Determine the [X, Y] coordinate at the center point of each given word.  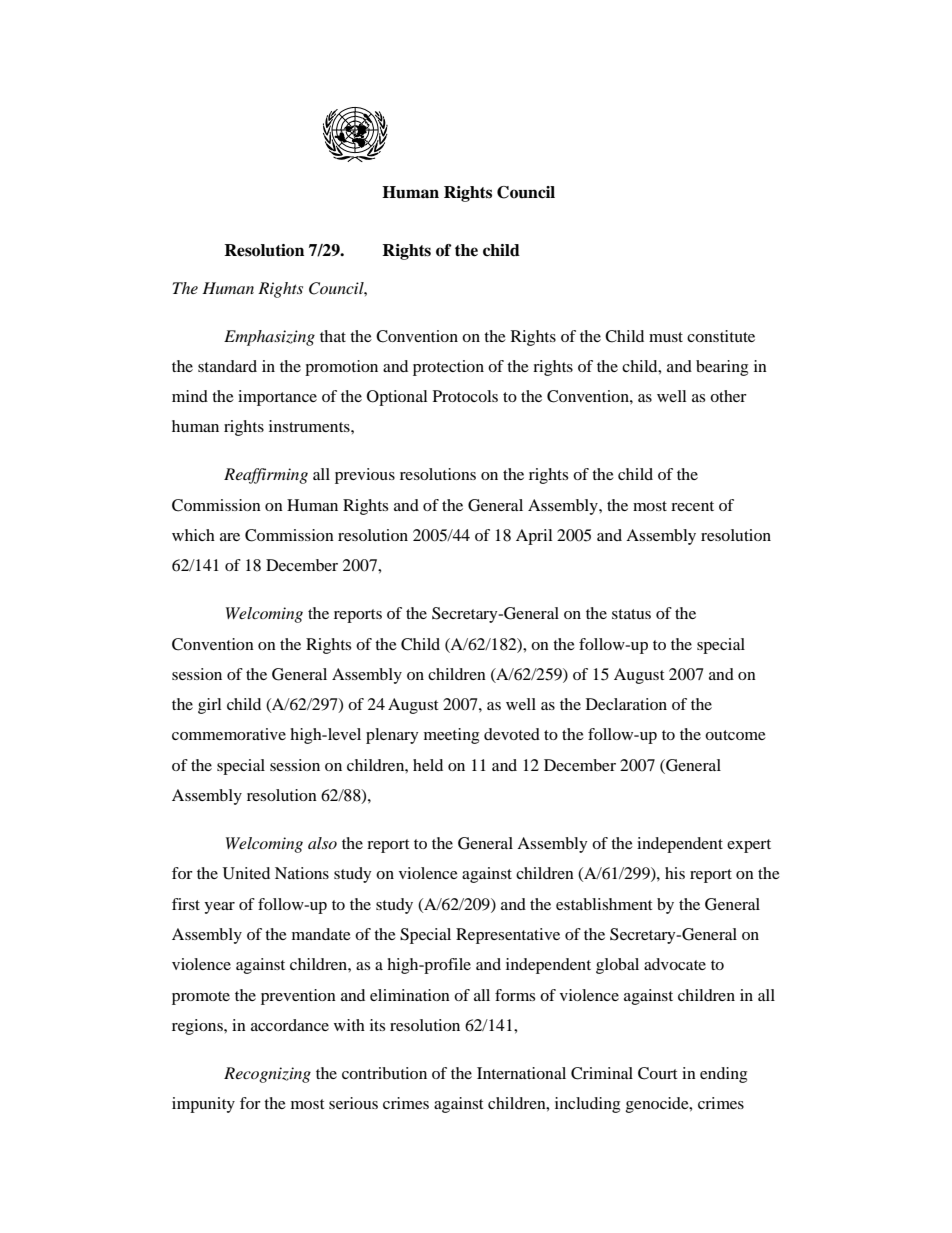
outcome [735, 735]
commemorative [229, 734]
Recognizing [267, 1075]
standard [227, 366]
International [521, 1073]
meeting [451, 736]
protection [448, 368]
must [666, 337]
